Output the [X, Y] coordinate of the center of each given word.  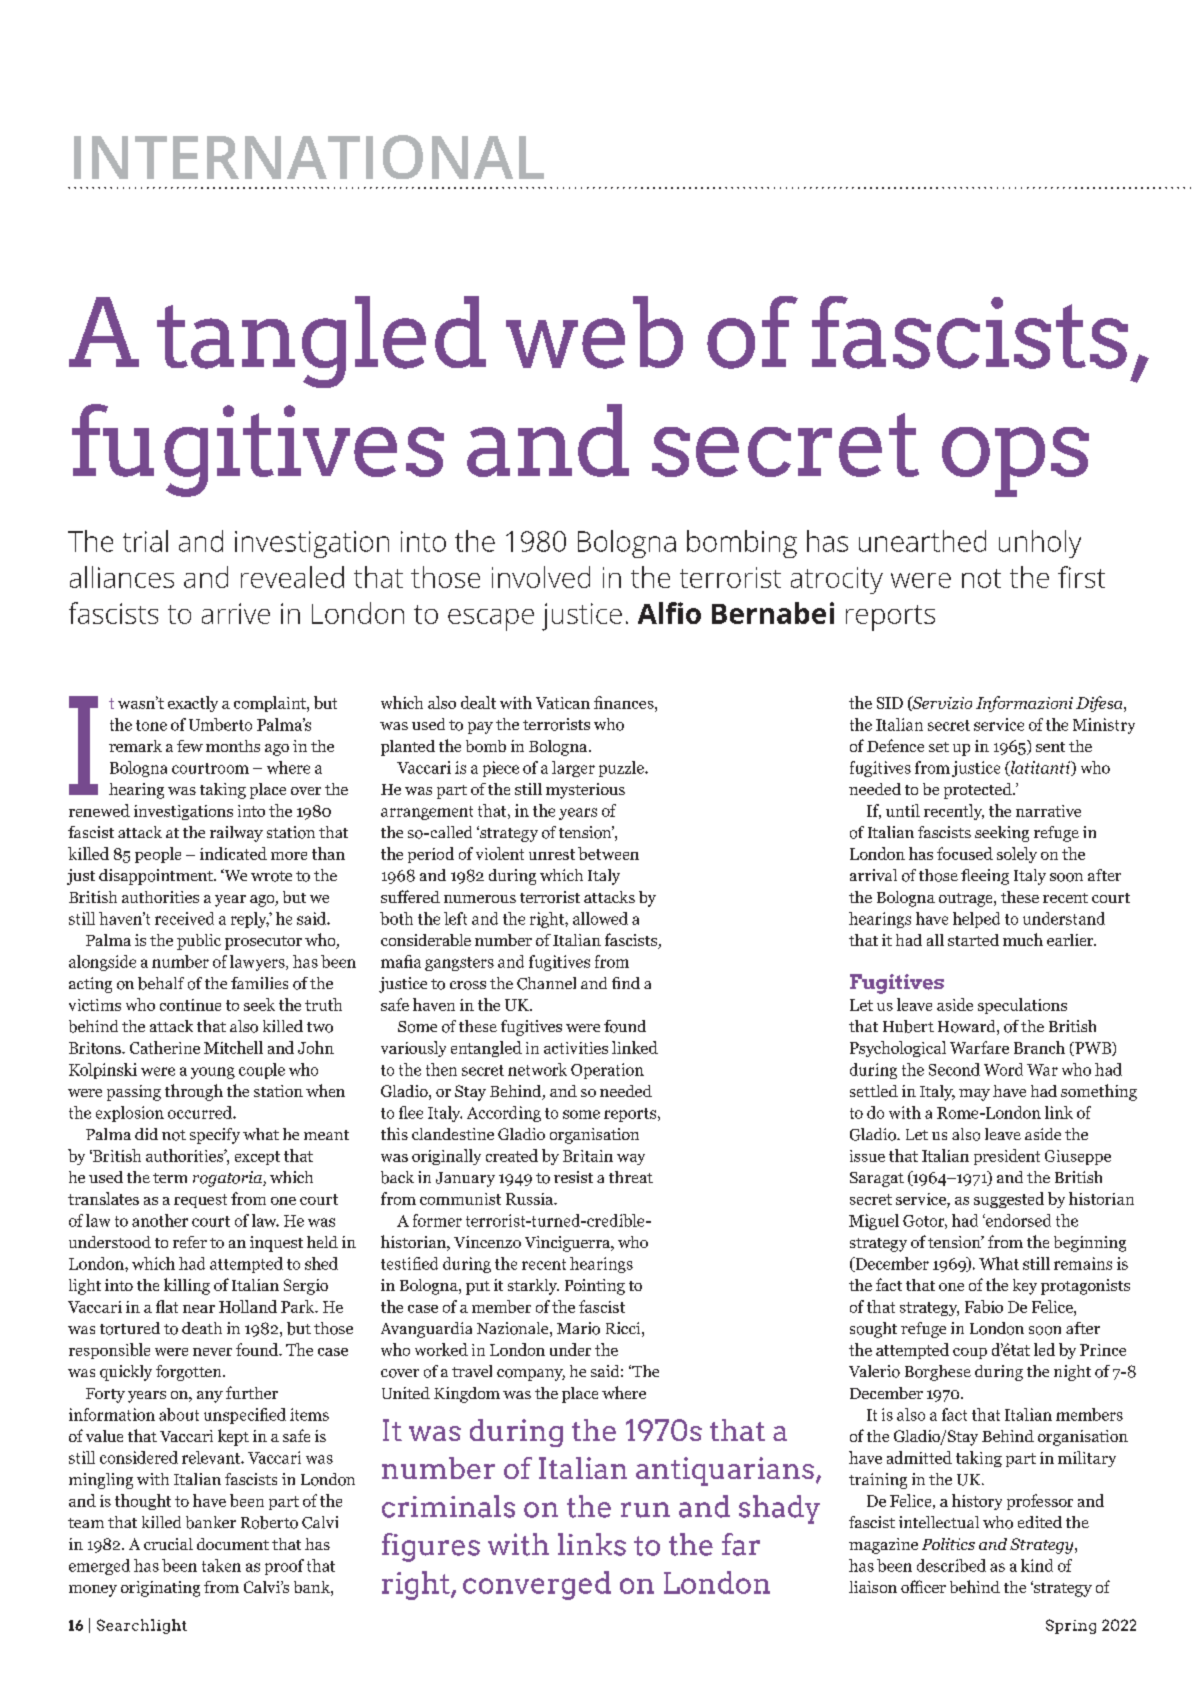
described [951, 1565]
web [594, 332]
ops [1015, 462]
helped [976, 920]
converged [537, 1585]
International [309, 157]
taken [221, 1565]
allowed [600, 918]
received [184, 918]
